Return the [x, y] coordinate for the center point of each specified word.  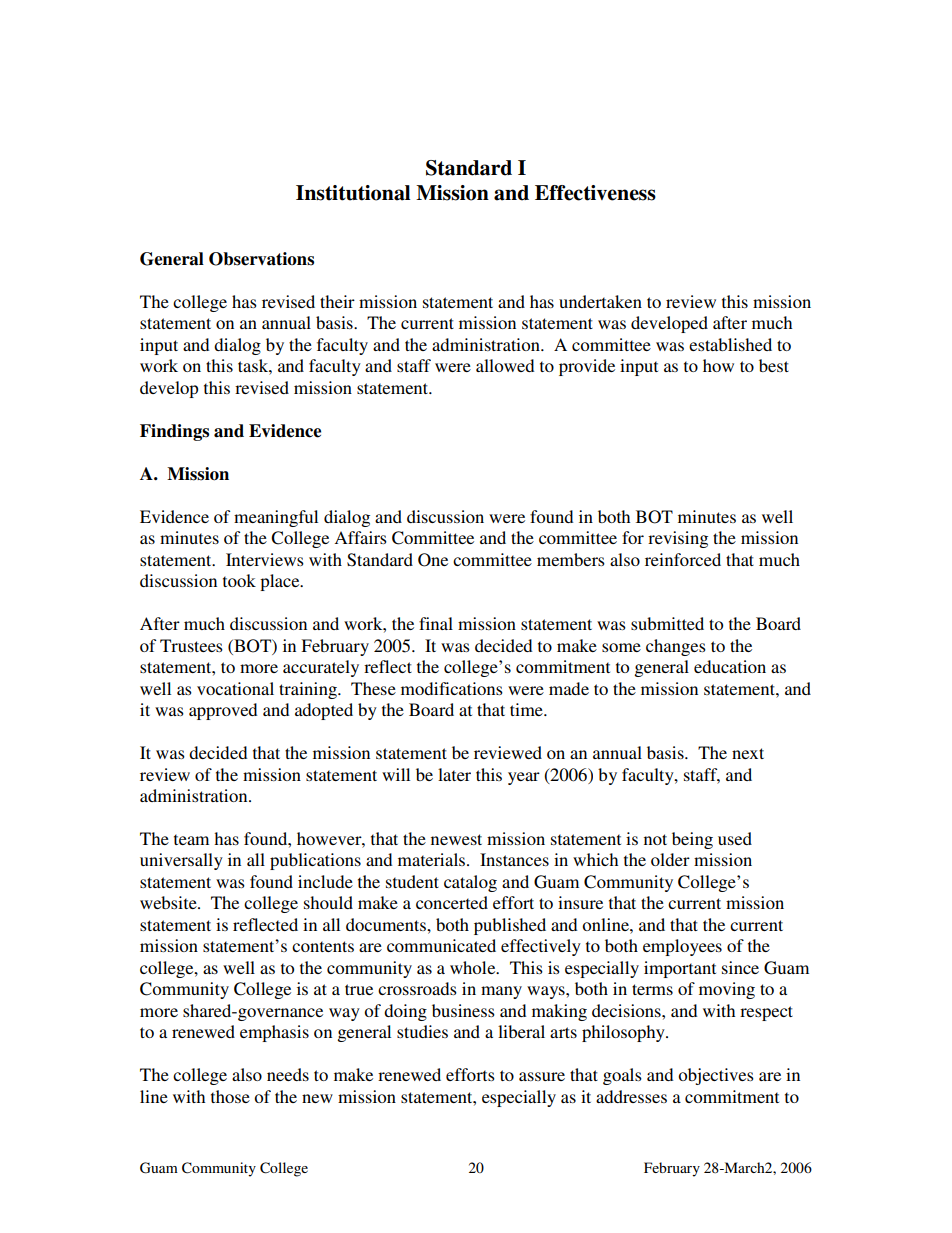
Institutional [353, 193]
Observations [261, 259]
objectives [716, 1076]
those [230, 1096]
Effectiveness [595, 193]
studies [422, 1031]
